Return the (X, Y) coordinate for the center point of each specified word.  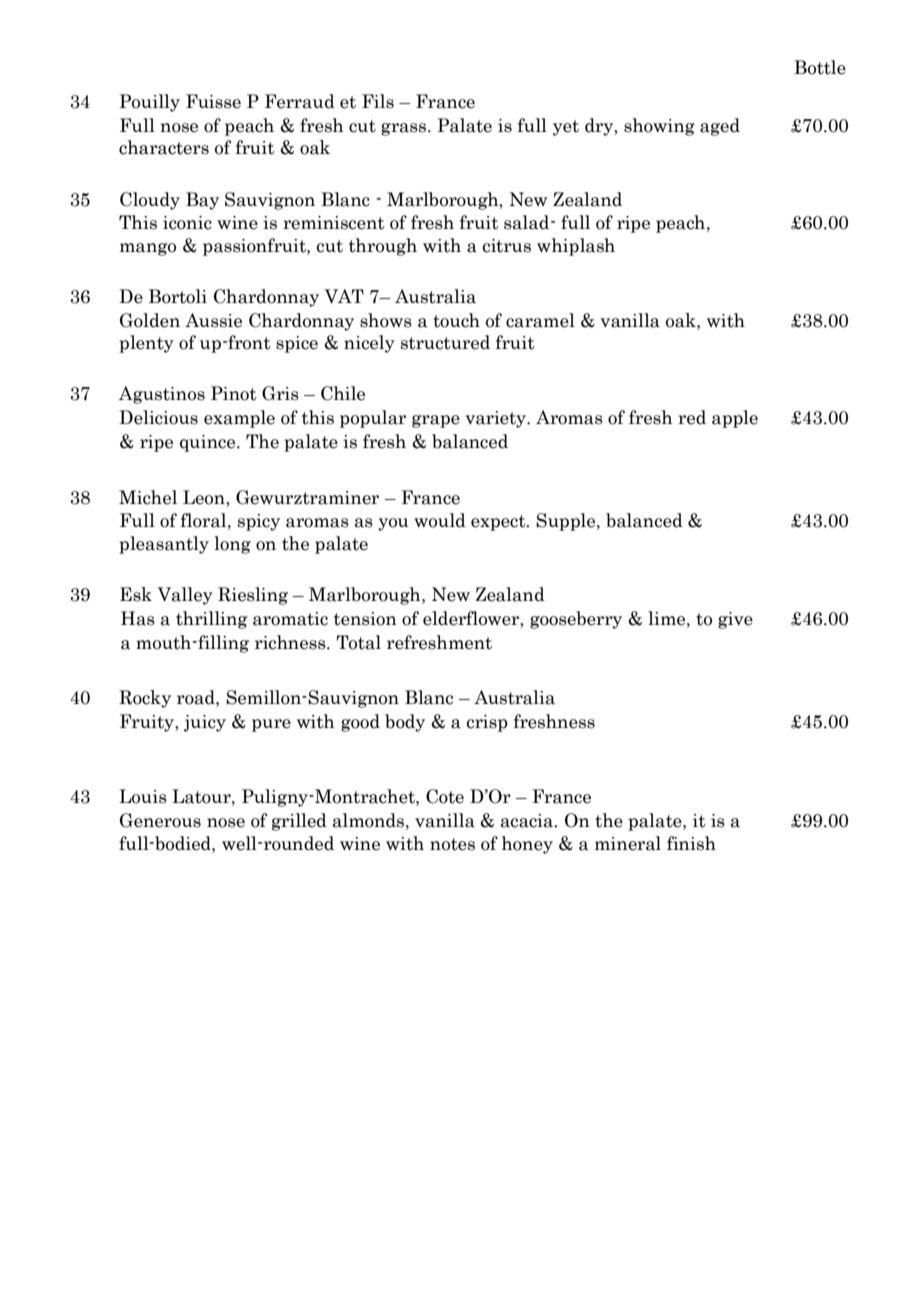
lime (668, 618)
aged (720, 127)
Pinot (234, 393)
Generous (160, 820)
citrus (506, 246)
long (232, 545)
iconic (187, 223)
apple (735, 419)
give (735, 620)
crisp (487, 723)
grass (405, 129)
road (197, 697)
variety (496, 419)
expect (499, 523)
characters (164, 147)
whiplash (576, 247)
